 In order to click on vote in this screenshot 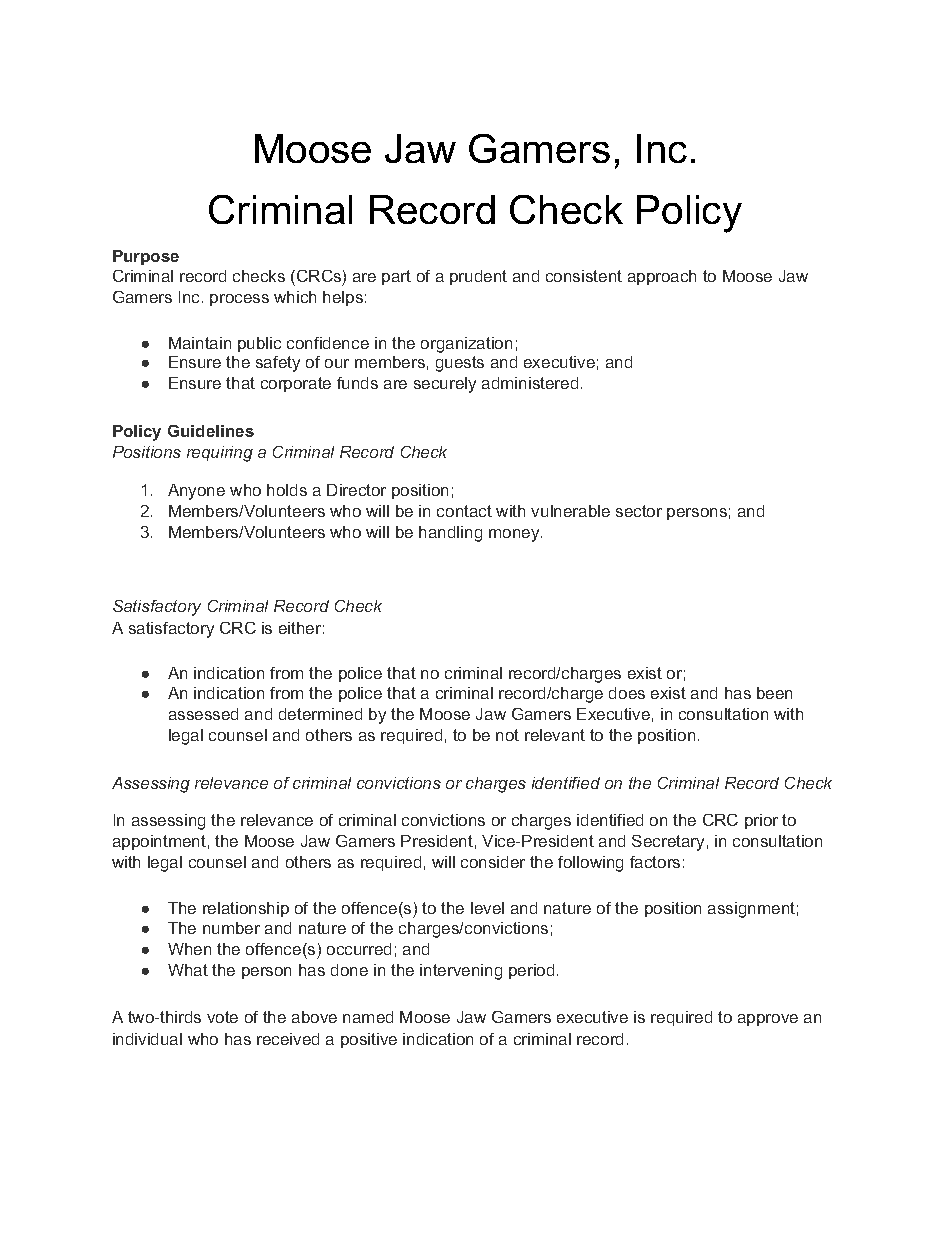, I will do `click(222, 1017)`.
